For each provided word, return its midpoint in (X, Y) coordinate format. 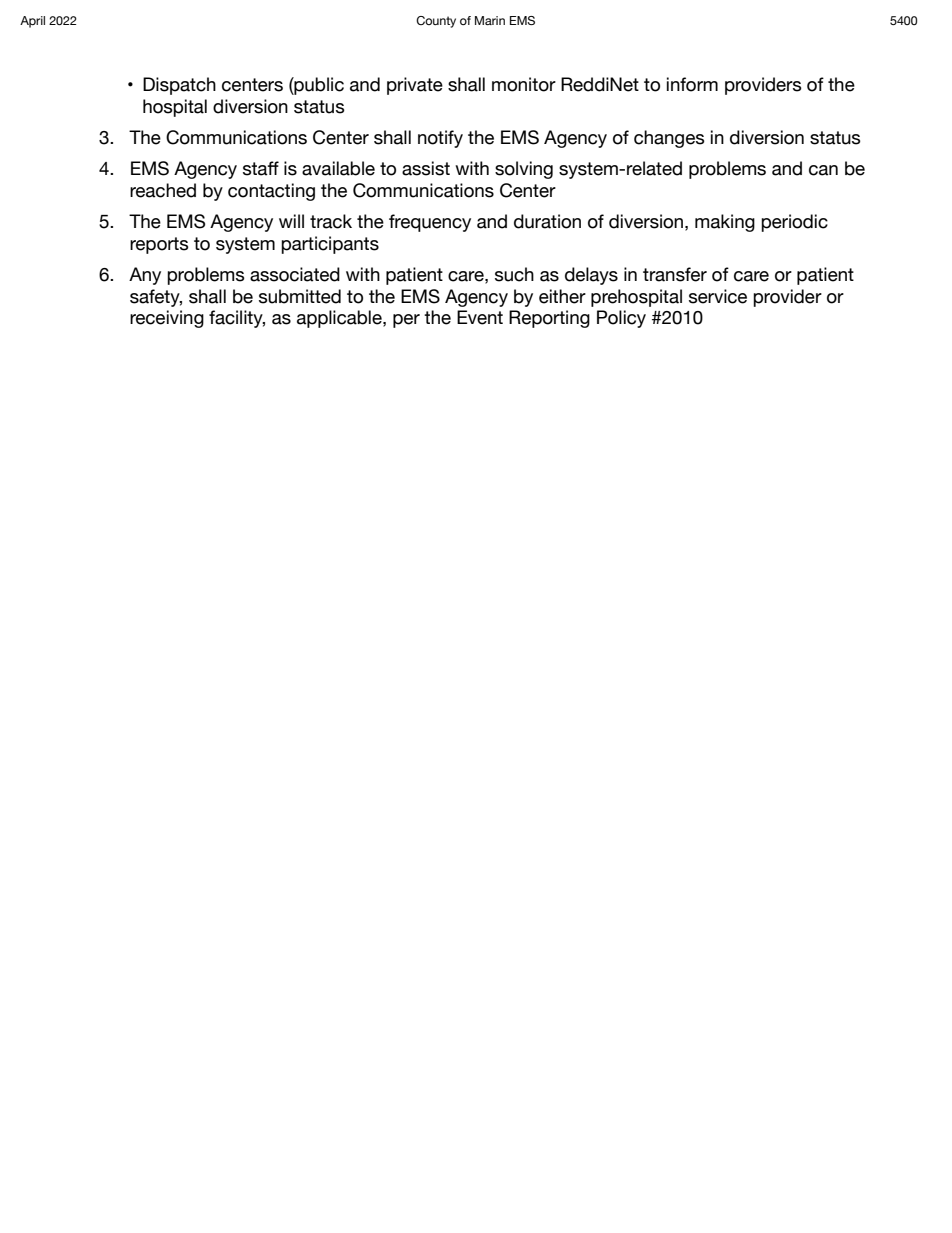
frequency (430, 223)
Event (480, 317)
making (725, 223)
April (32, 22)
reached (163, 190)
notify (440, 139)
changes (669, 139)
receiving (167, 319)
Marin (490, 20)
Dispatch (179, 86)
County (436, 22)
